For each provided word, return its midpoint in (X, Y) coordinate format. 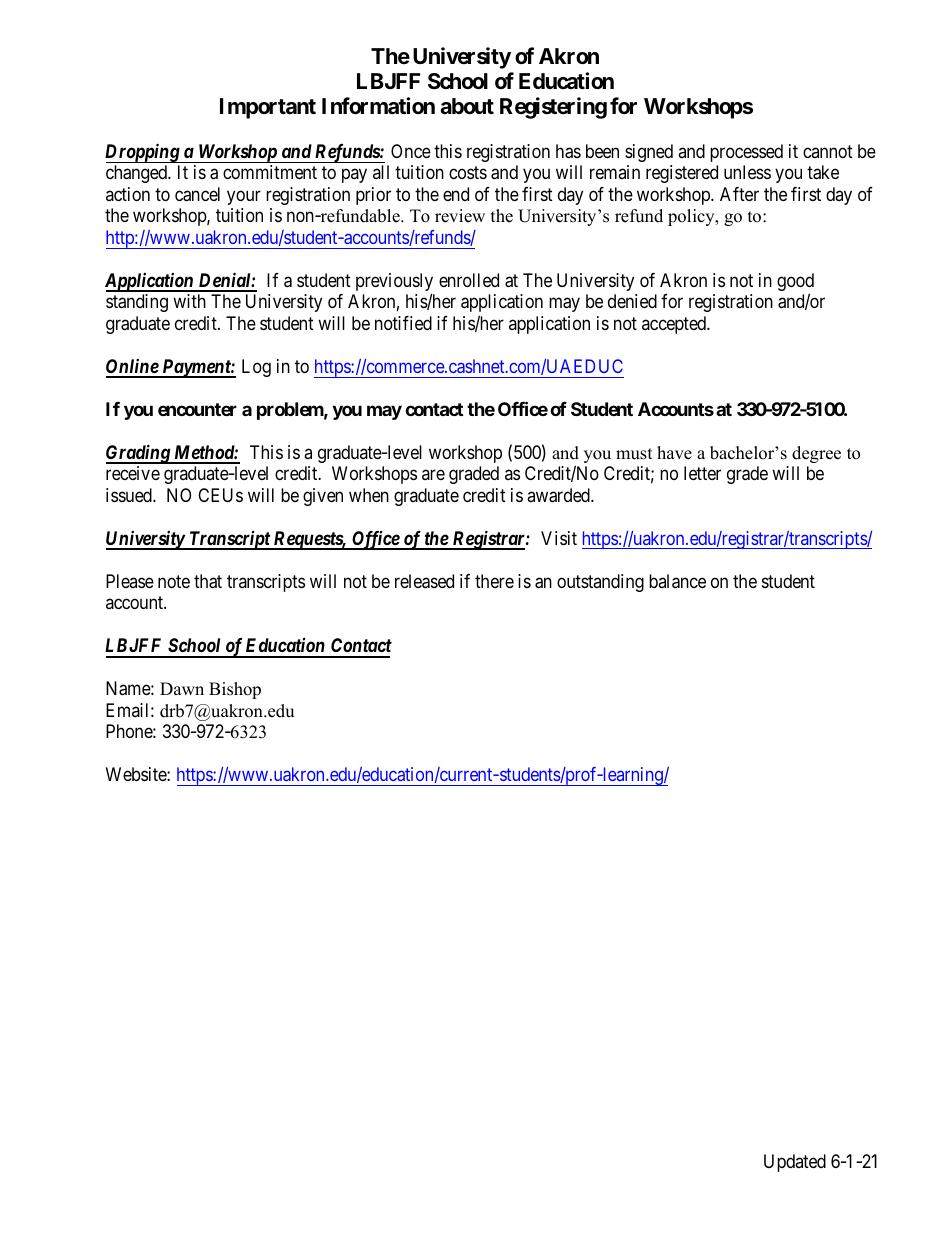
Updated (795, 1163)
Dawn (182, 688)
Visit (559, 538)
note (174, 581)
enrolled (469, 280)
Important (268, 108)
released (424, 581)
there (494, 581)
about (467, 106)
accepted (675, 325)
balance (677, 581)
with (189, 301)
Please (130, 581)
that (208, 581)
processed (746, 153)
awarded (559, 495)
